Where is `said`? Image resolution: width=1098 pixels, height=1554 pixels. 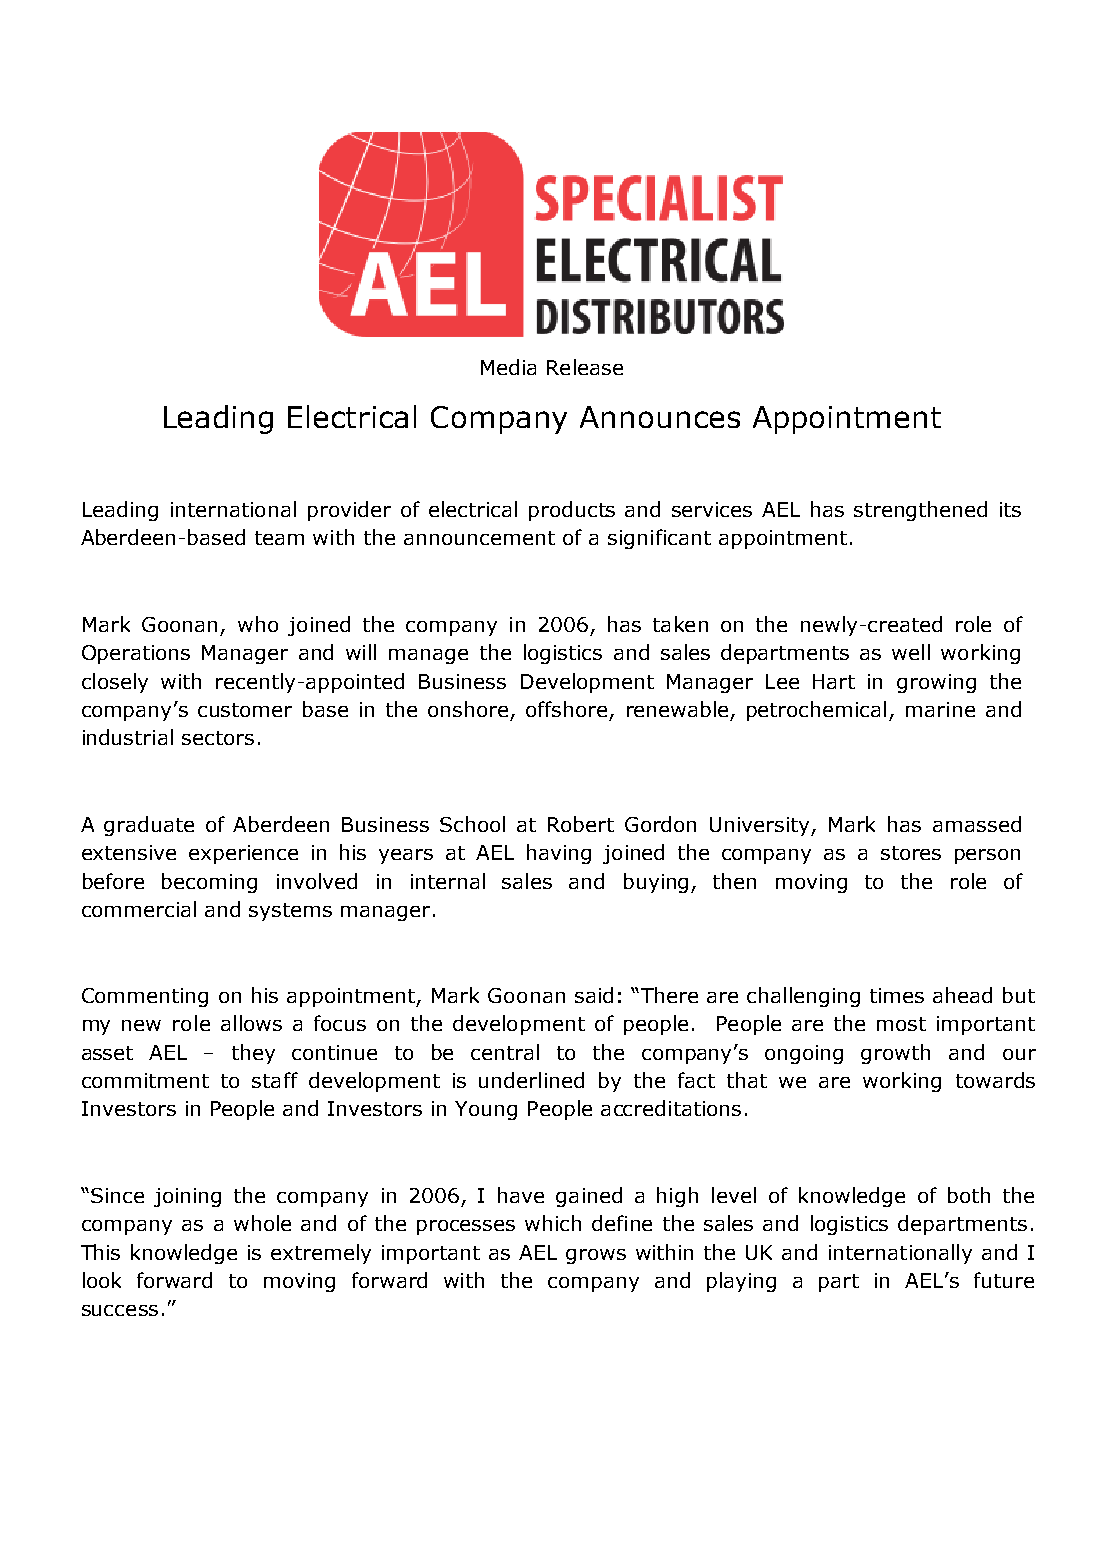
said is located at coordinates (594, 995).
